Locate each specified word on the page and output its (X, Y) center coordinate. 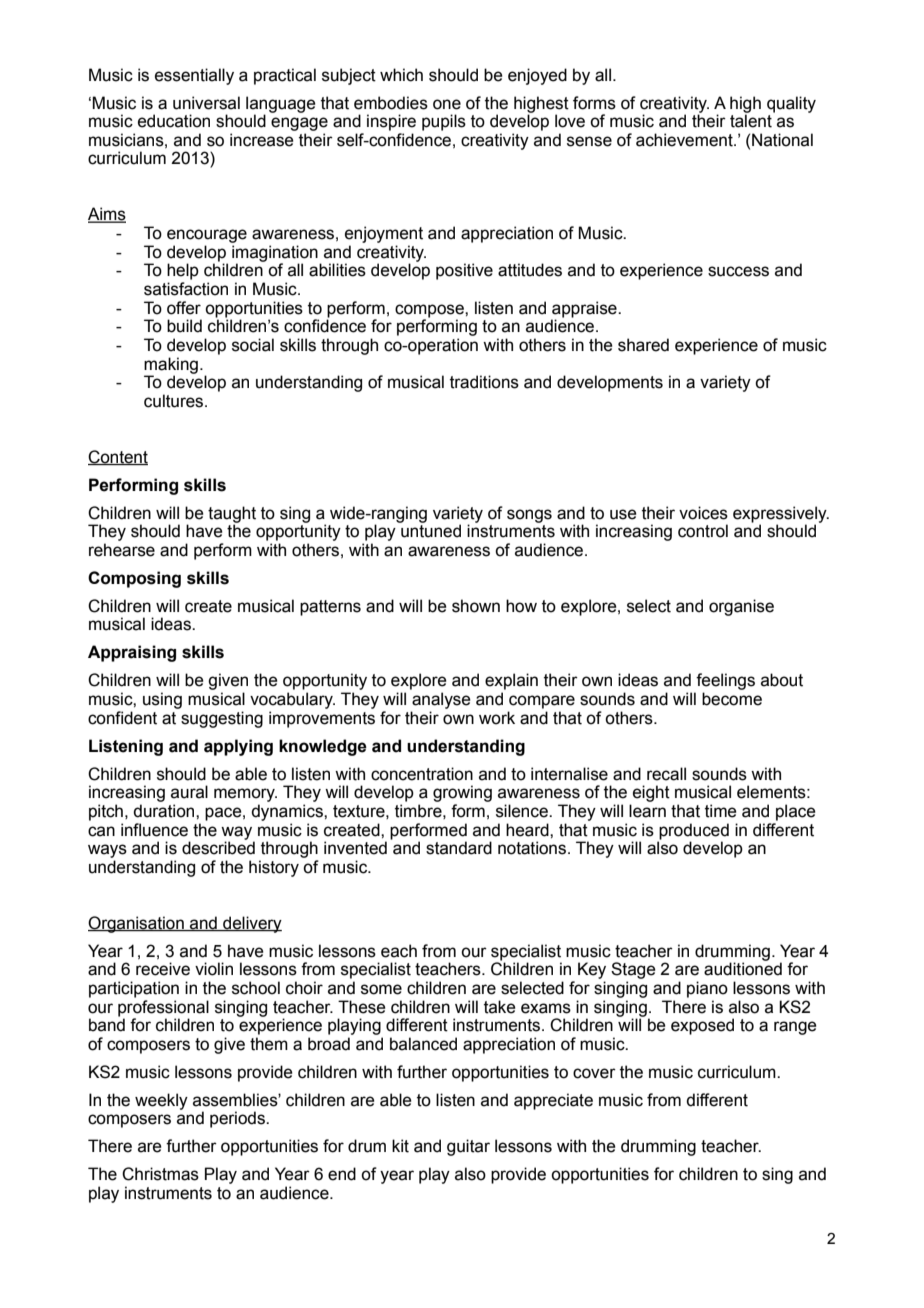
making (171, 366)
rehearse (122, 550)
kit (400, 1146)
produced (694, 831)
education (174, 121)
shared (643, 345)
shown (476, 606)
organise (741, 607)
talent (752, 120)
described (218, 847)
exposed (702, 1026)
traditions (484, 382)
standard (459, 848)
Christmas (160, 1174)
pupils (444, 122)
